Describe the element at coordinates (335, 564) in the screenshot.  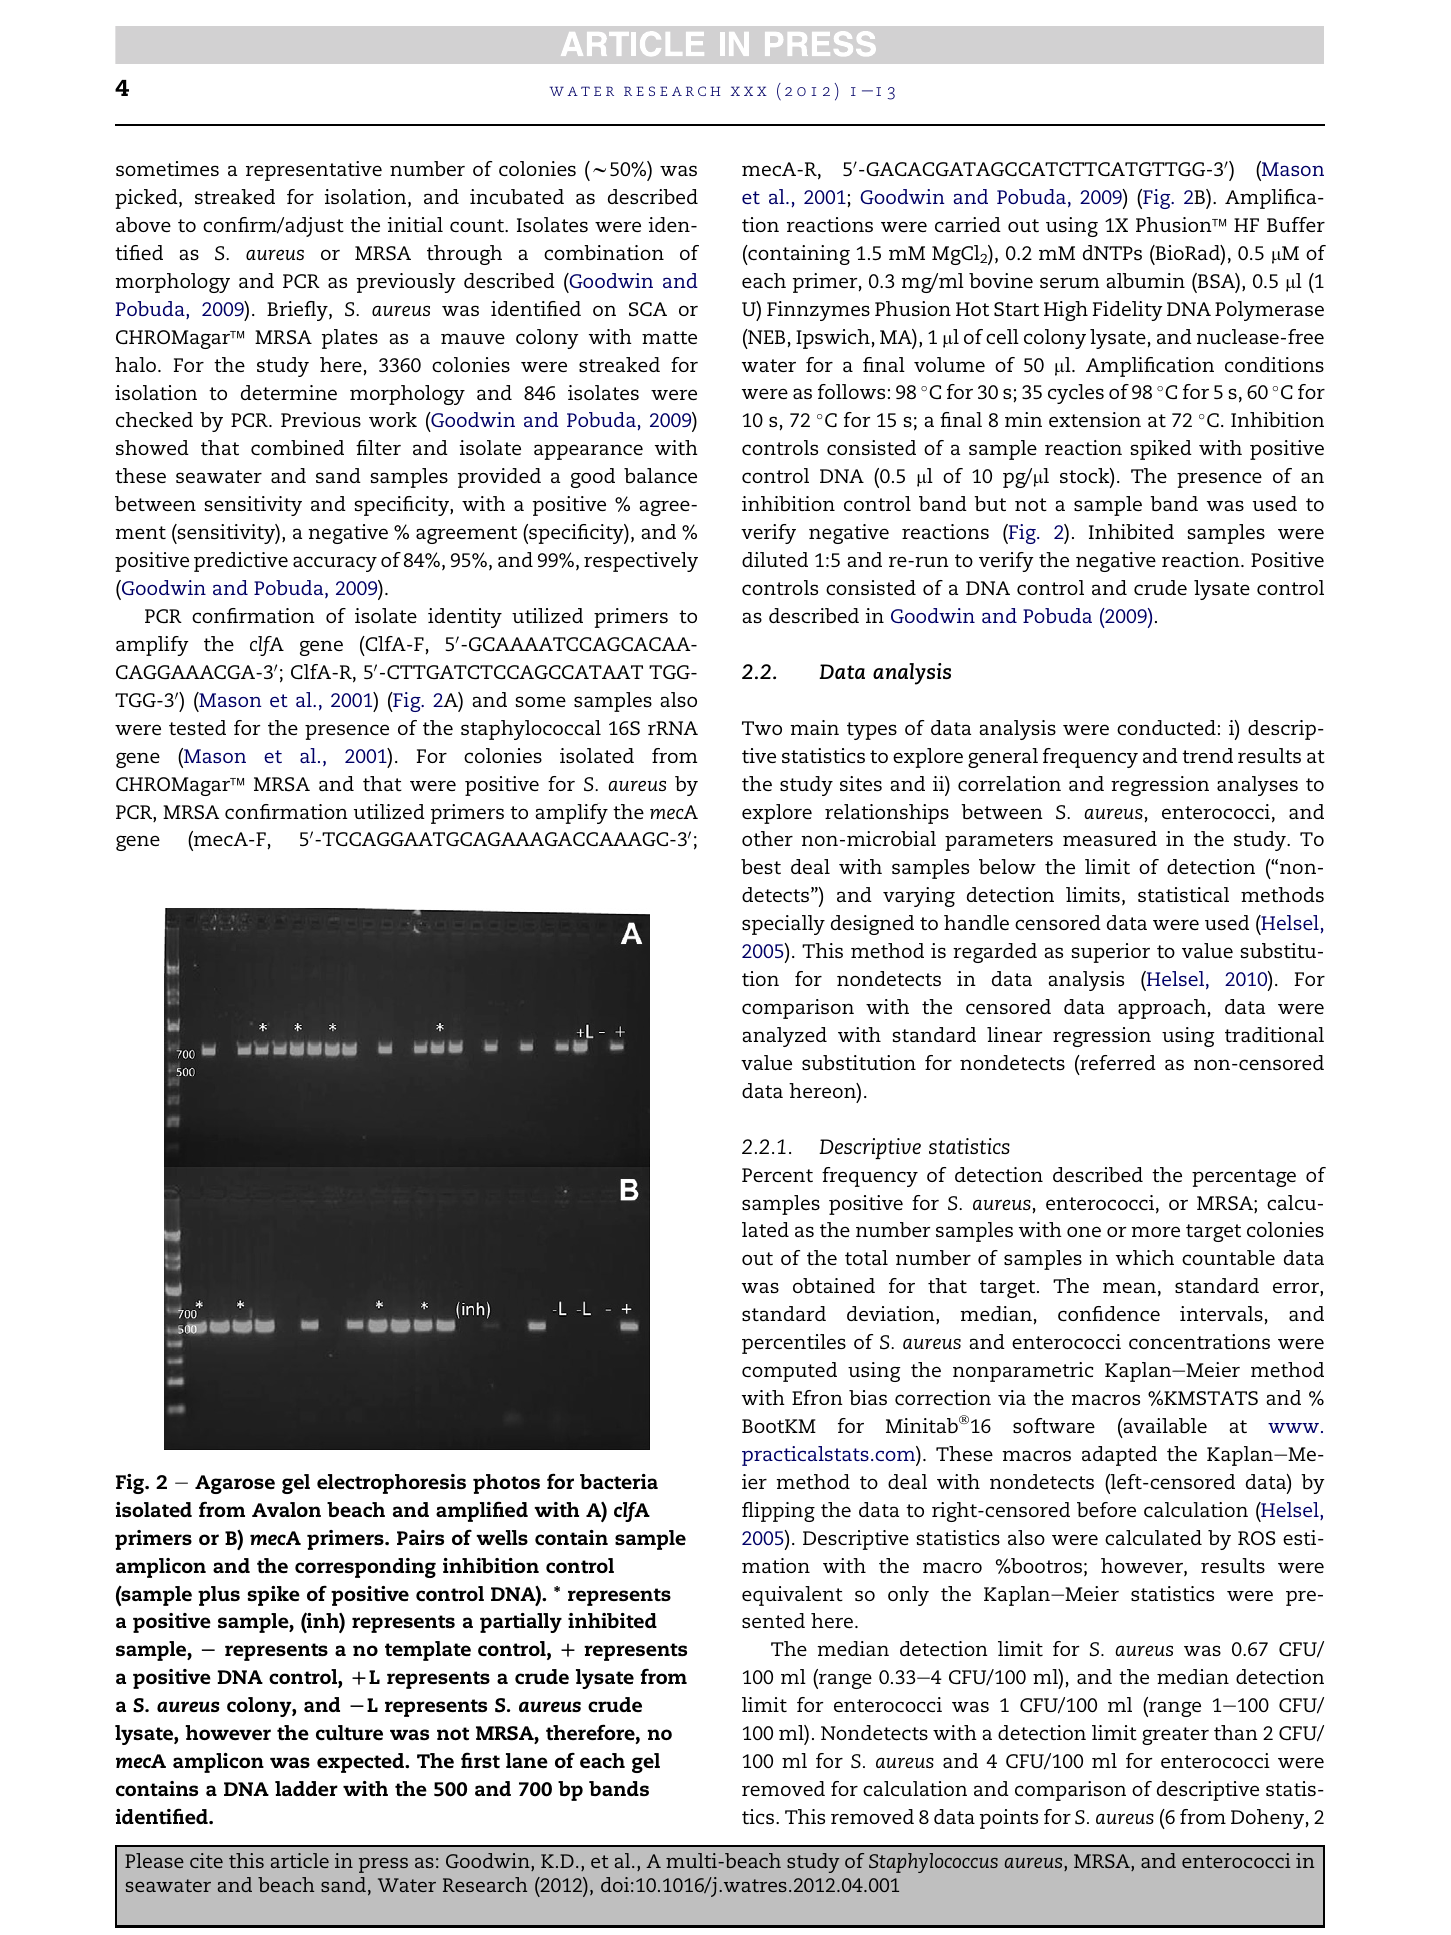
I see `accuracy` at that location.
